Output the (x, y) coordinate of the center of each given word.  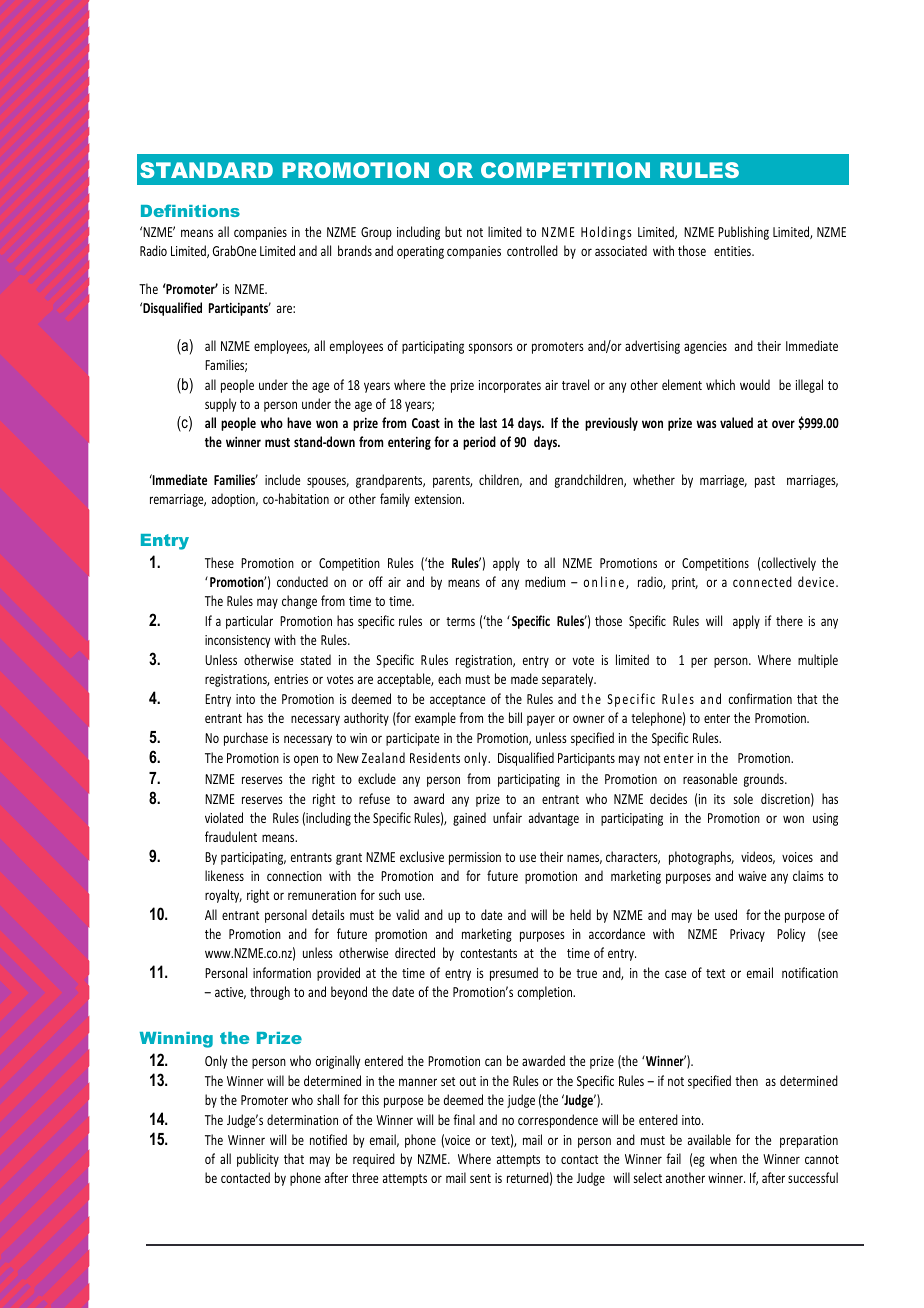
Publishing (743, 233)
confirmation (760, 698)
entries (291, 679)
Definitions (190, 210)
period (479, 443)
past (765, 482)
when (723, 1158)
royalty (223, 896)
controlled (532, 250)
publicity (258, 1160)
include (282, 479)
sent (480, 1178)
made (524, 678)
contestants (488, 953)
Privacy (747, 935)
